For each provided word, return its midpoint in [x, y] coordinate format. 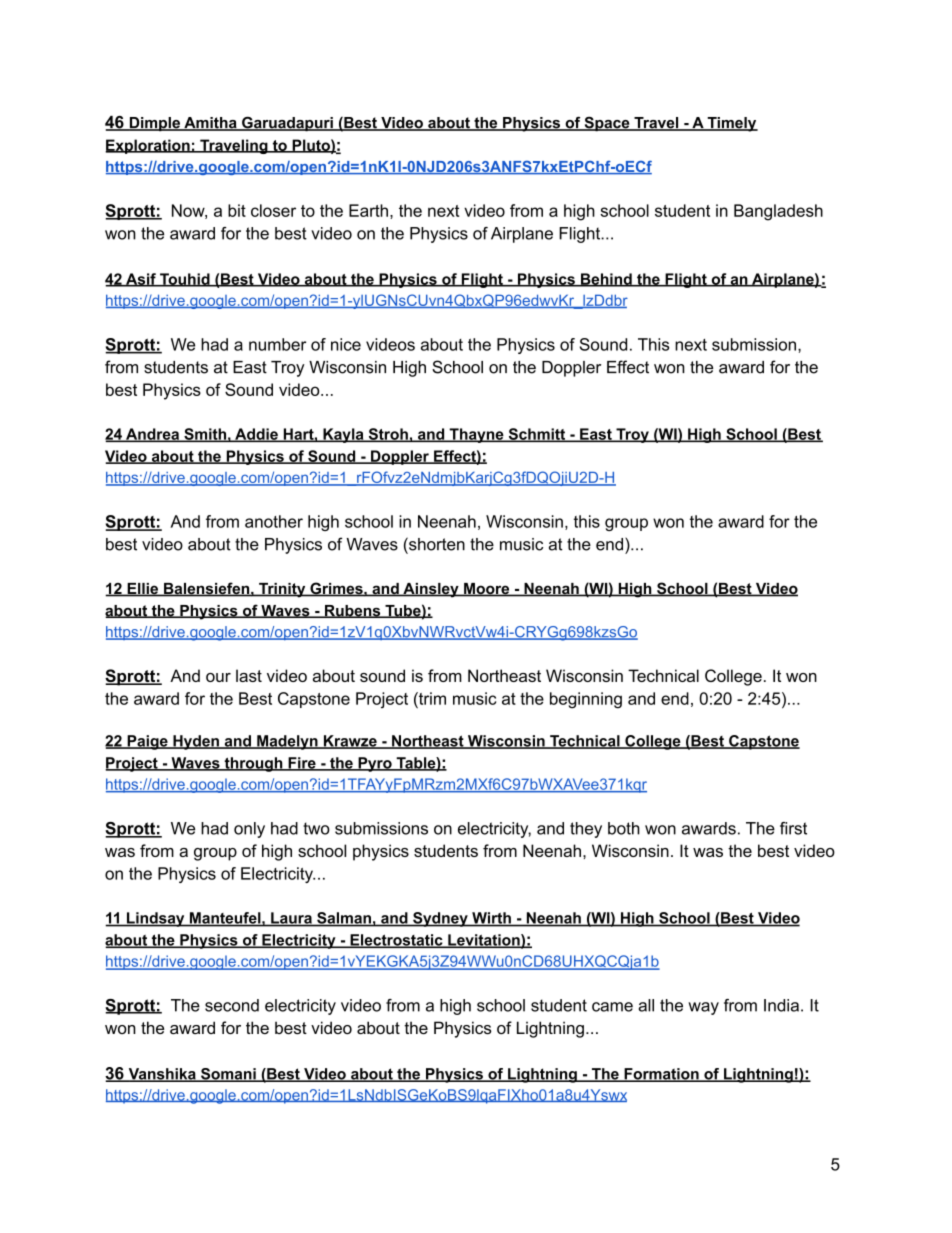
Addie [256, 435]
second [232, 1005]
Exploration [148, 146]
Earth [368, 210]
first [793, 828]
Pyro [375, 764]
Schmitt [537, 435]
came [612, 1007]
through [253, 764]
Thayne [476, 435]
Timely [731, 124]
